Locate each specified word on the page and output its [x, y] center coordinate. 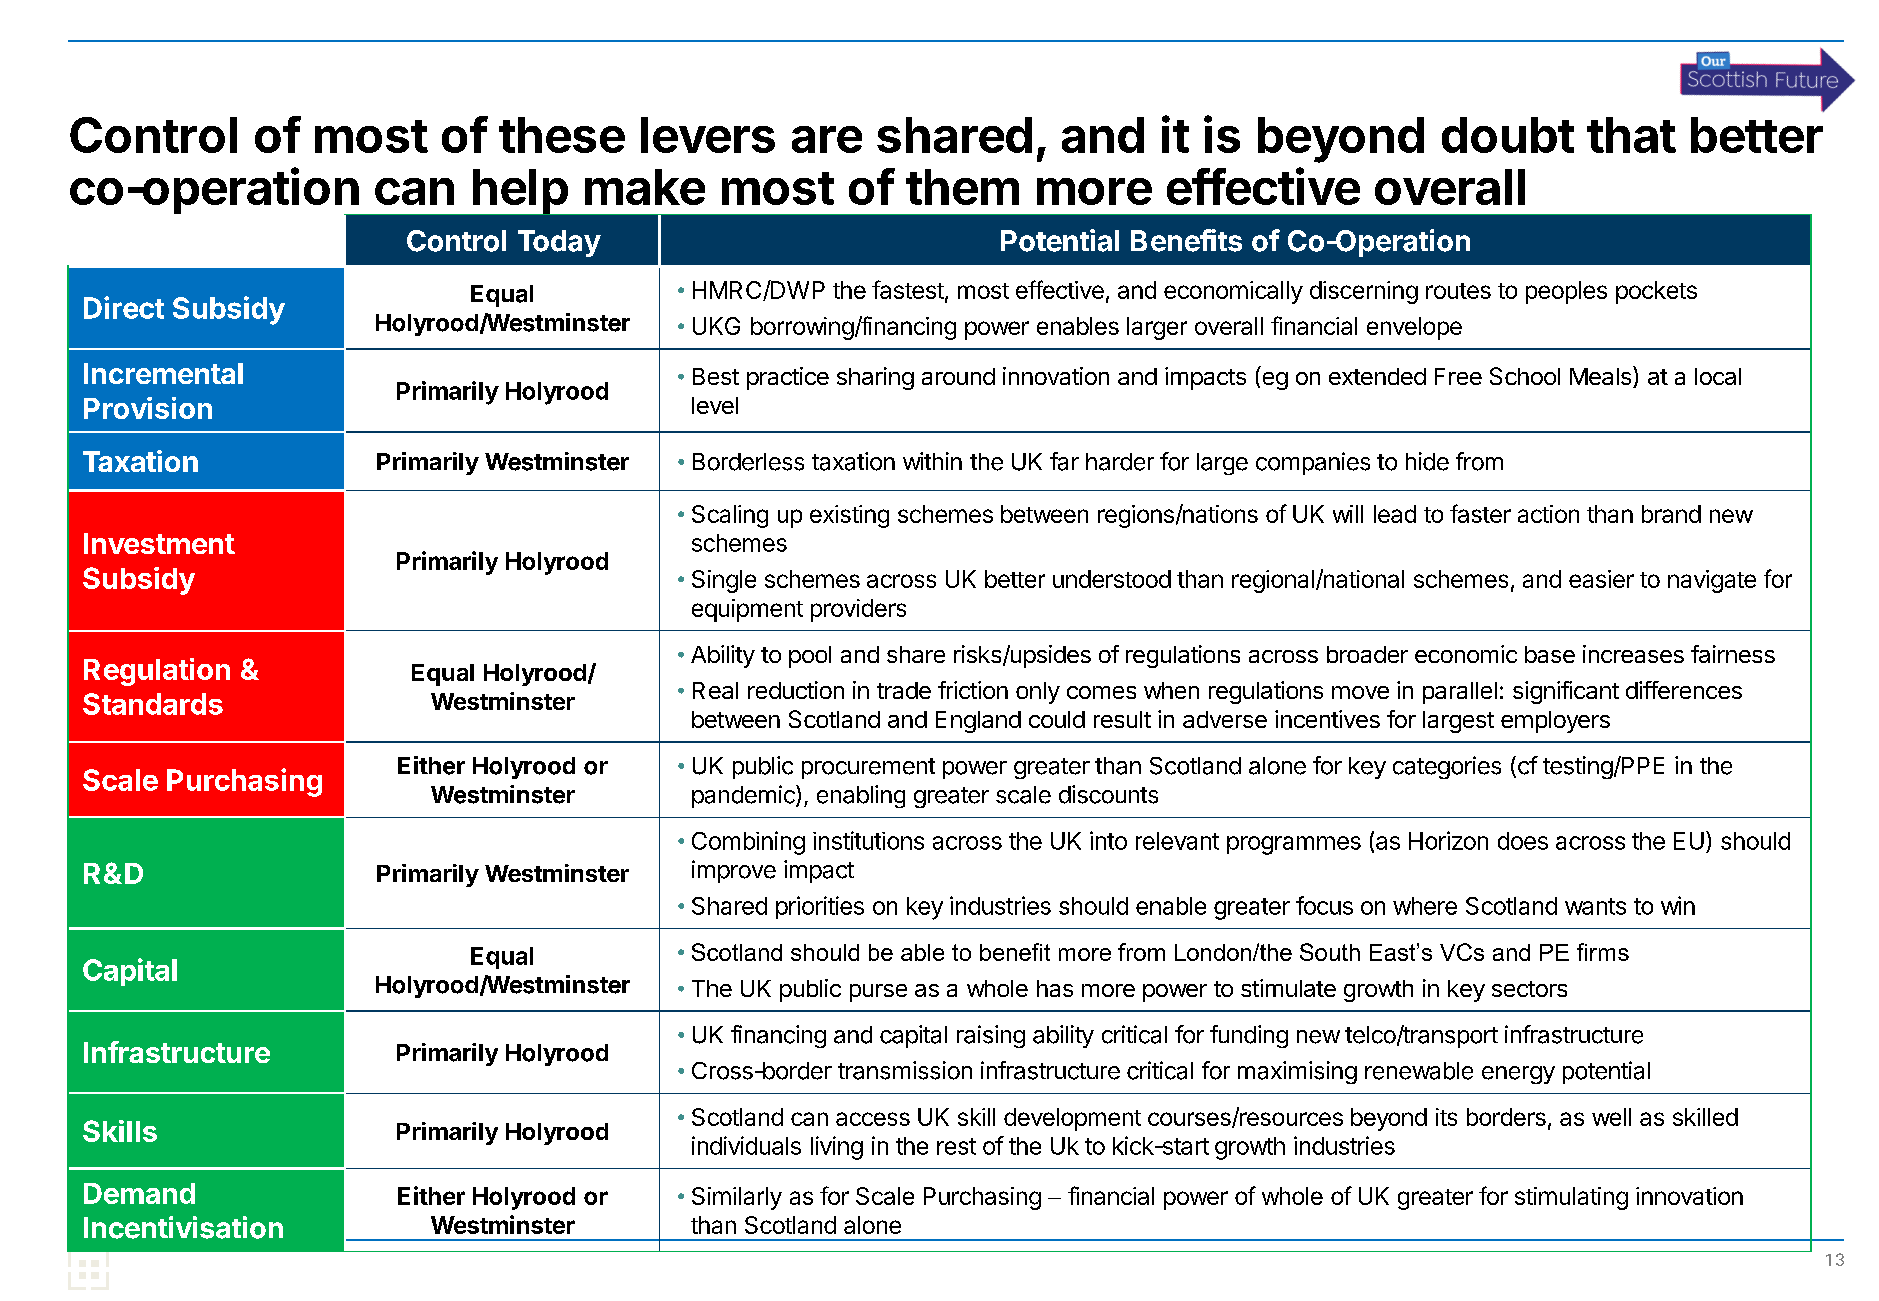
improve [734, 871]
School [1525, 376]
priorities [820, 907]
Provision [148, 408]
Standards [153, 704]
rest [956, 1146]
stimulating [1571, 1198]
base [1550, 654]
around [958, 376]
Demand [139, 1193]
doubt [1508, 135]
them [962, 187]
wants [1595, 906]
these [562, 135]
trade [904, 690]
